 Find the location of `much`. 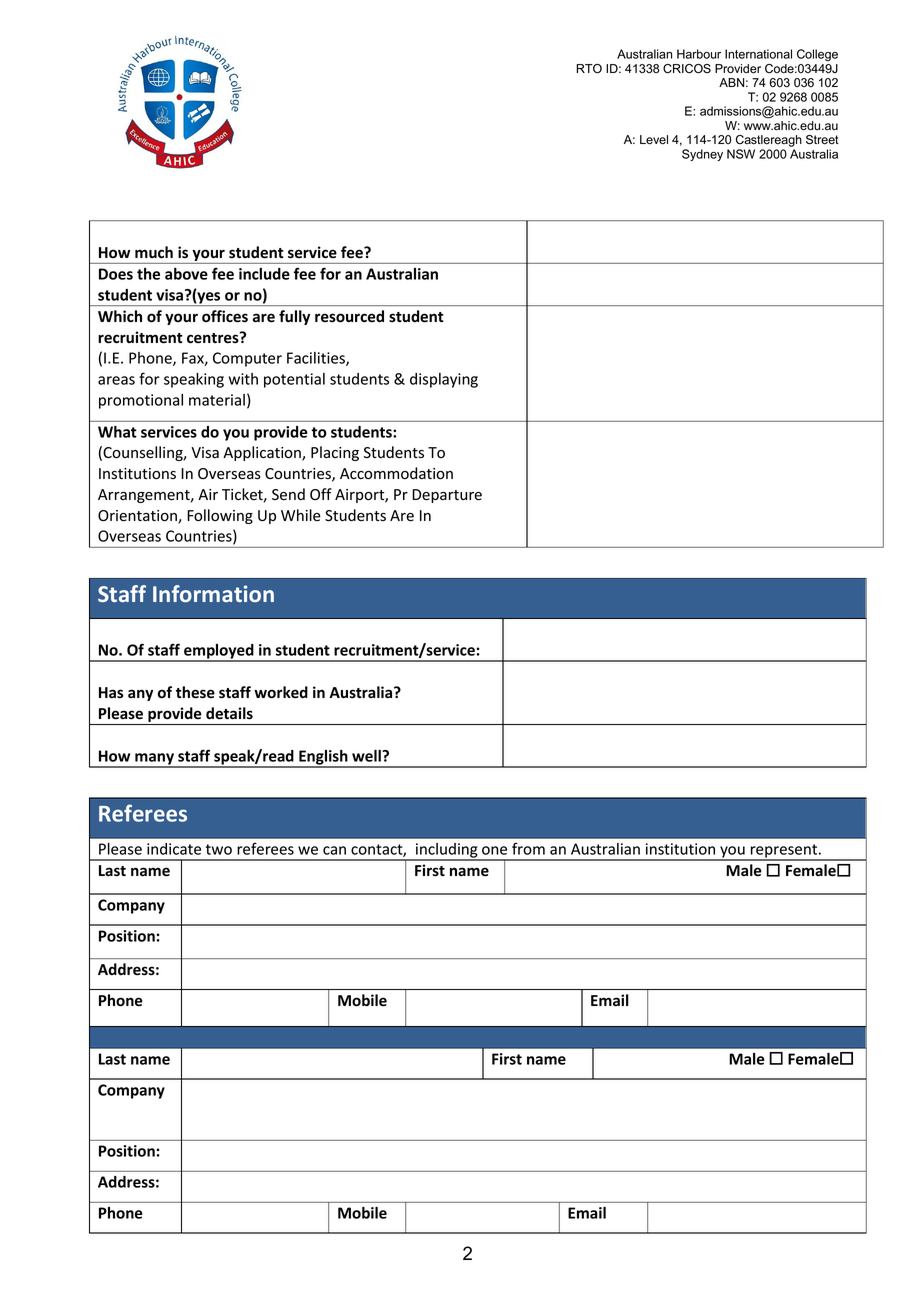

much is located at coordinates (154, 252).
